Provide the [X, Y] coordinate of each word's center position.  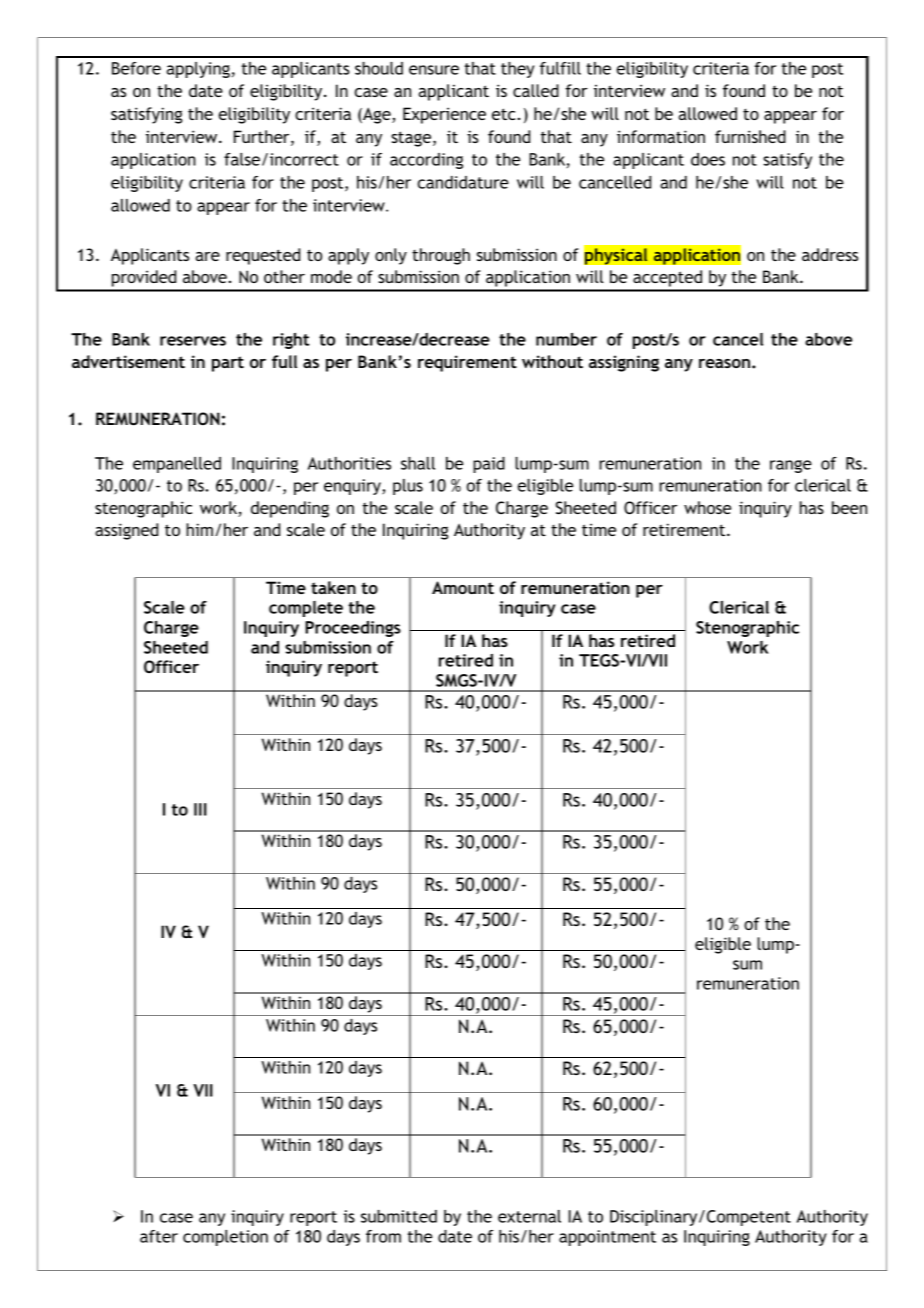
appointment [607, 1238]
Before [136, 68]
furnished [750, 136]
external [529, 1216]
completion [225, 1238]
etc [503, 114]
